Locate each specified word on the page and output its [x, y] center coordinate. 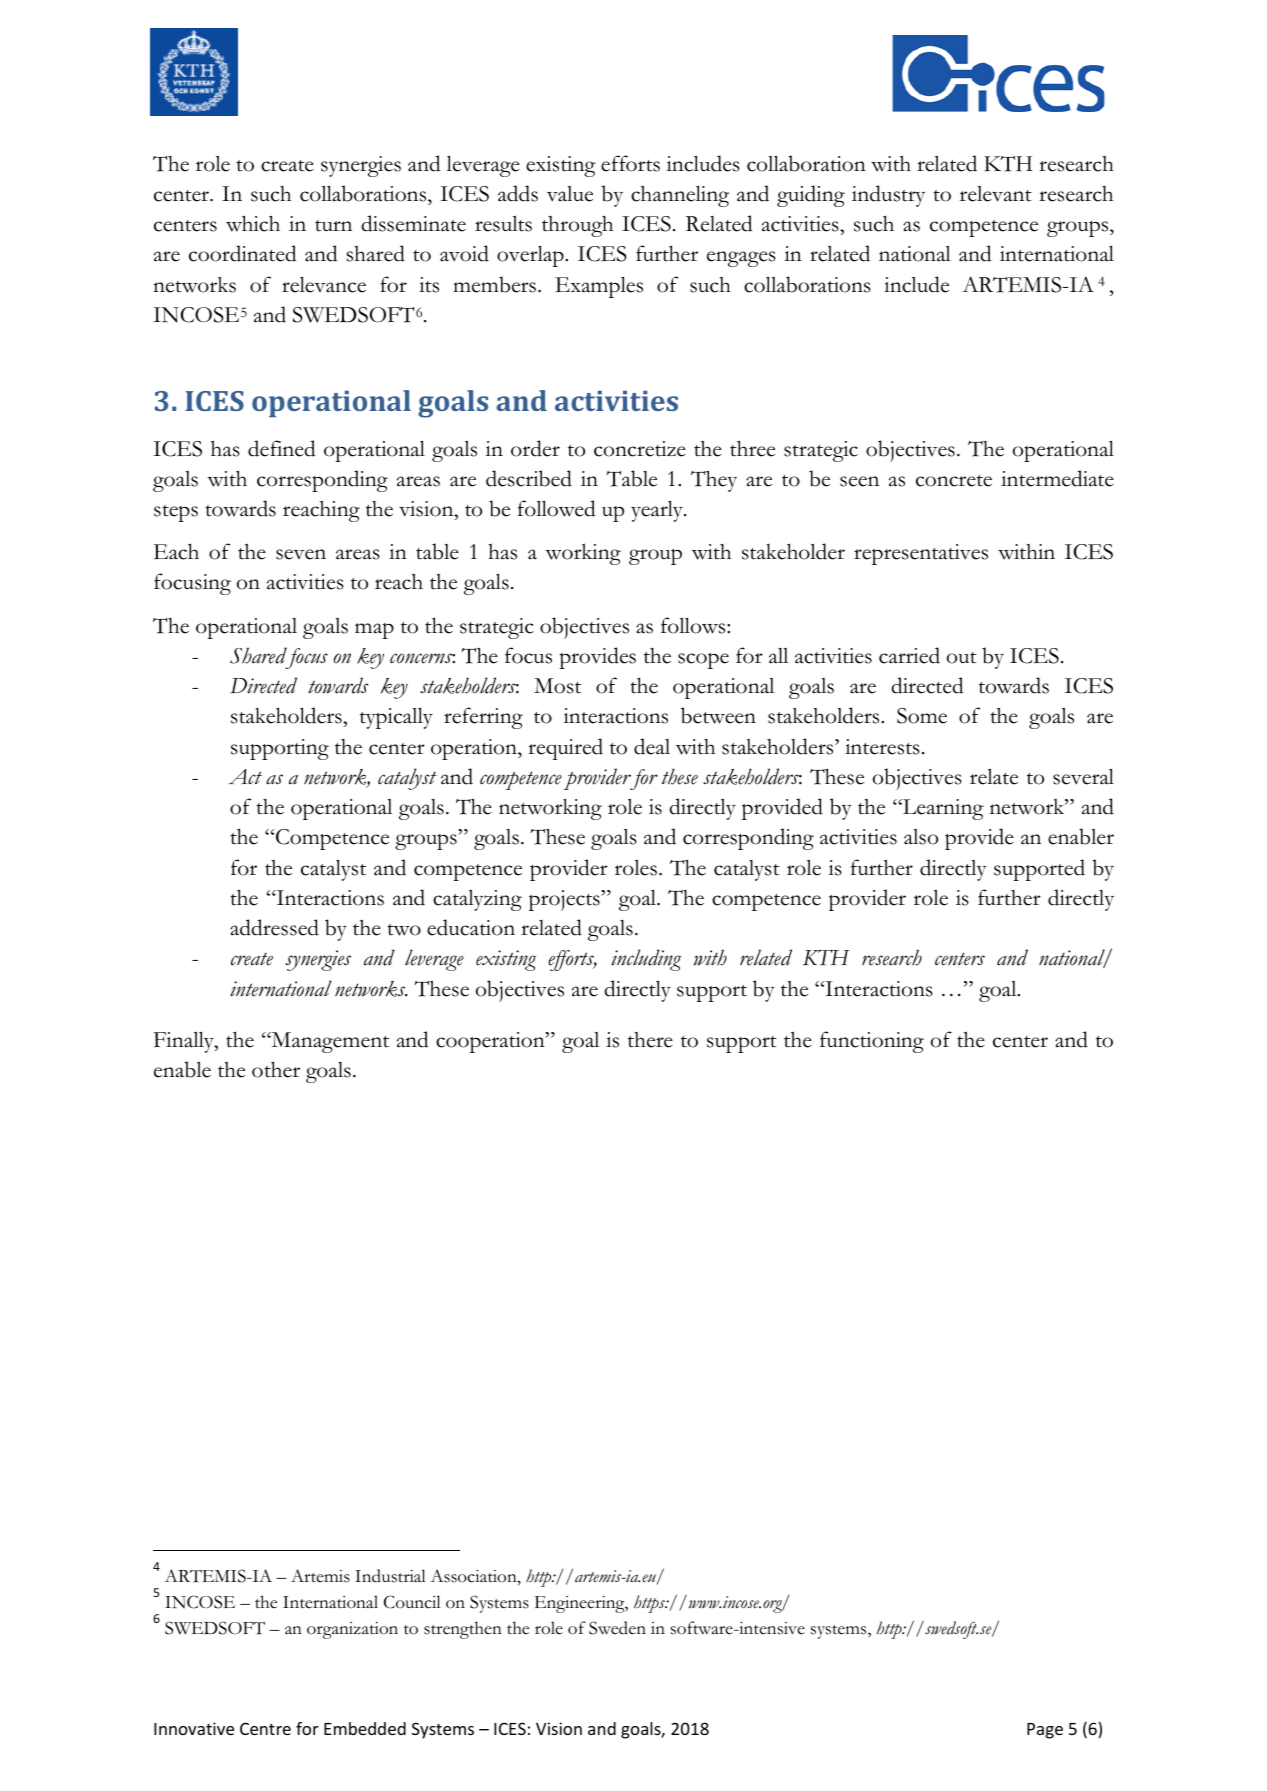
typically [396, 718]
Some [922, 716]
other [276, 1069]
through [577, 226]
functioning [872, 1042]
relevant [996, 194]
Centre [265, 1728]
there [650, 1040]
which [253, 223]
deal [652, 746]
